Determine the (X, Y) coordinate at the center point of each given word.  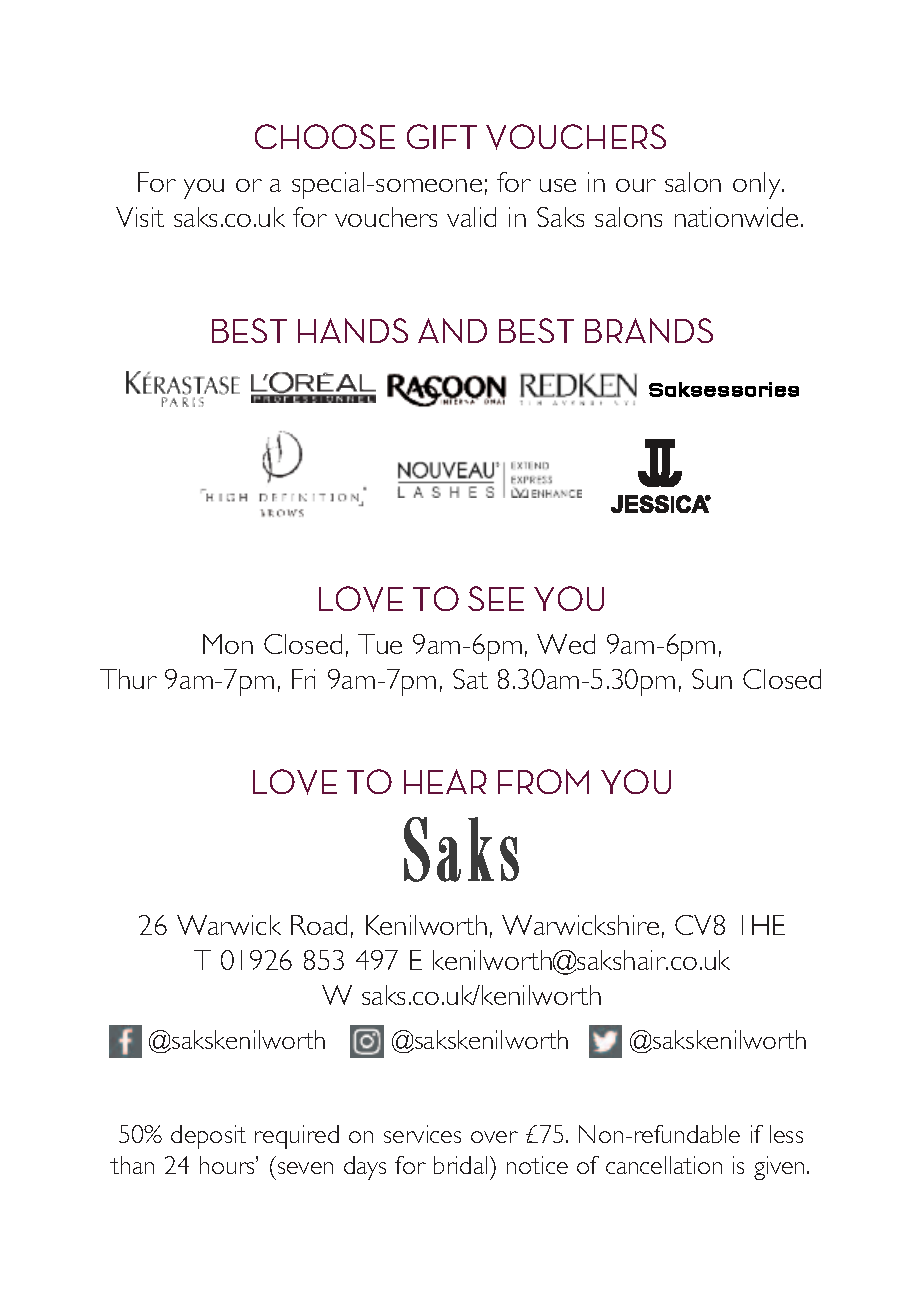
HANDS (353, 330)
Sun (712, 679)
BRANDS (649, 330)
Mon (228, 644)
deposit (208, 1137)
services (422, 1134)
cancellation (664, 1165)
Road (319, 925)
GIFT (442, 136)
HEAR (445, 781)
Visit (140, 217)
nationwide (736, 217)
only (758, 185)
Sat (470, 679)
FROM (543, 781)
